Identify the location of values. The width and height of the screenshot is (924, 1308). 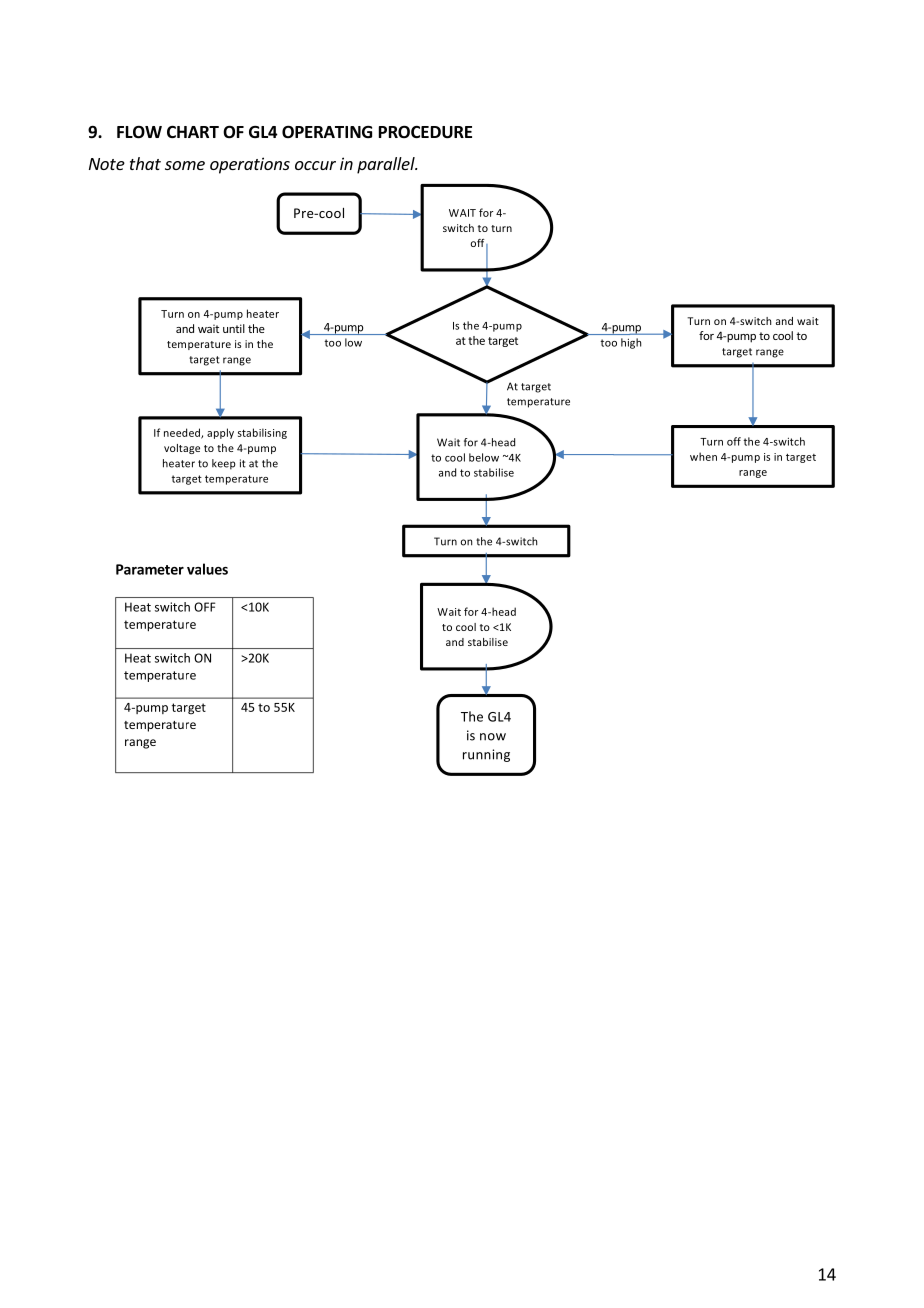
(207, 569).
